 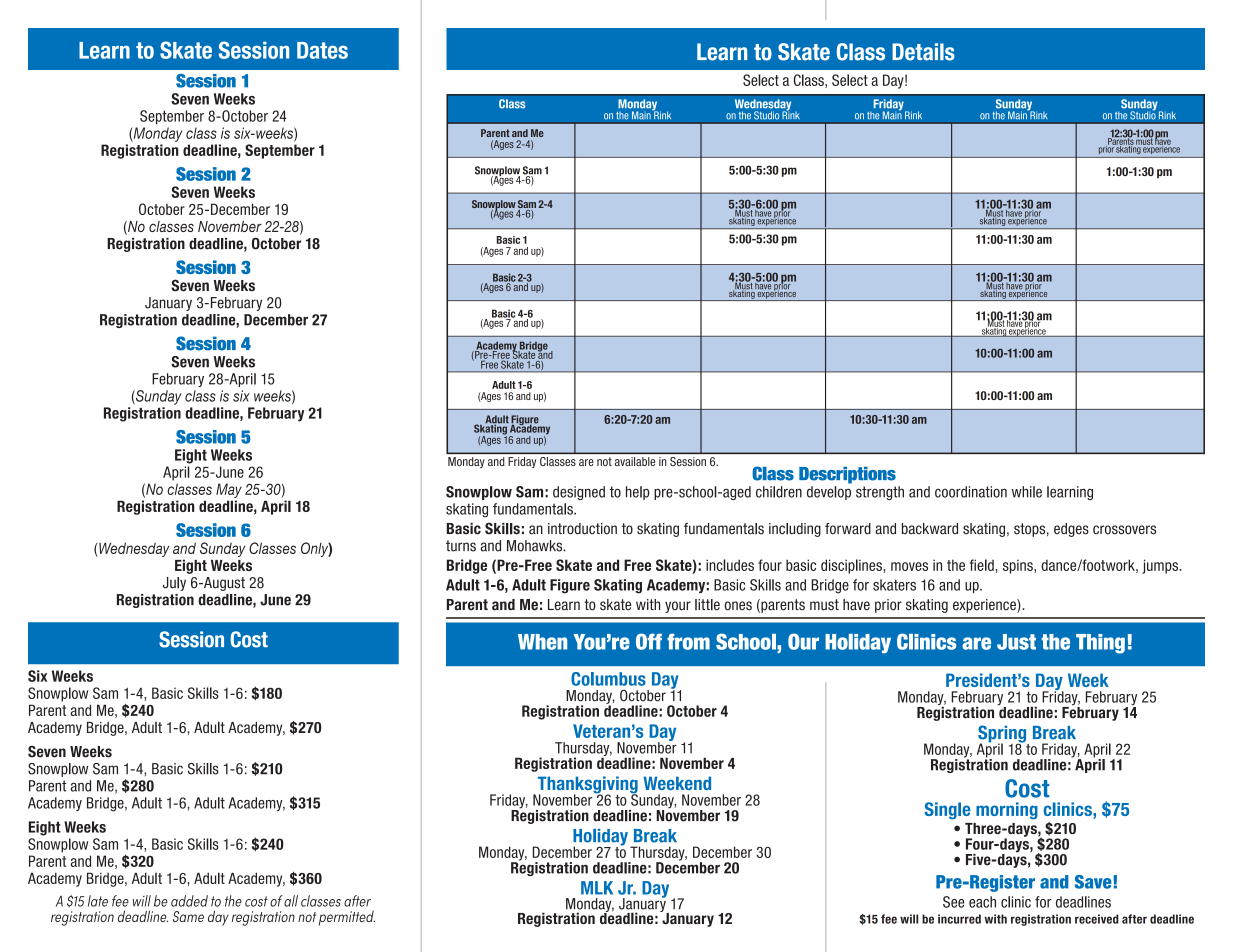 I want to click on while, so click(x=1027, y=492).
